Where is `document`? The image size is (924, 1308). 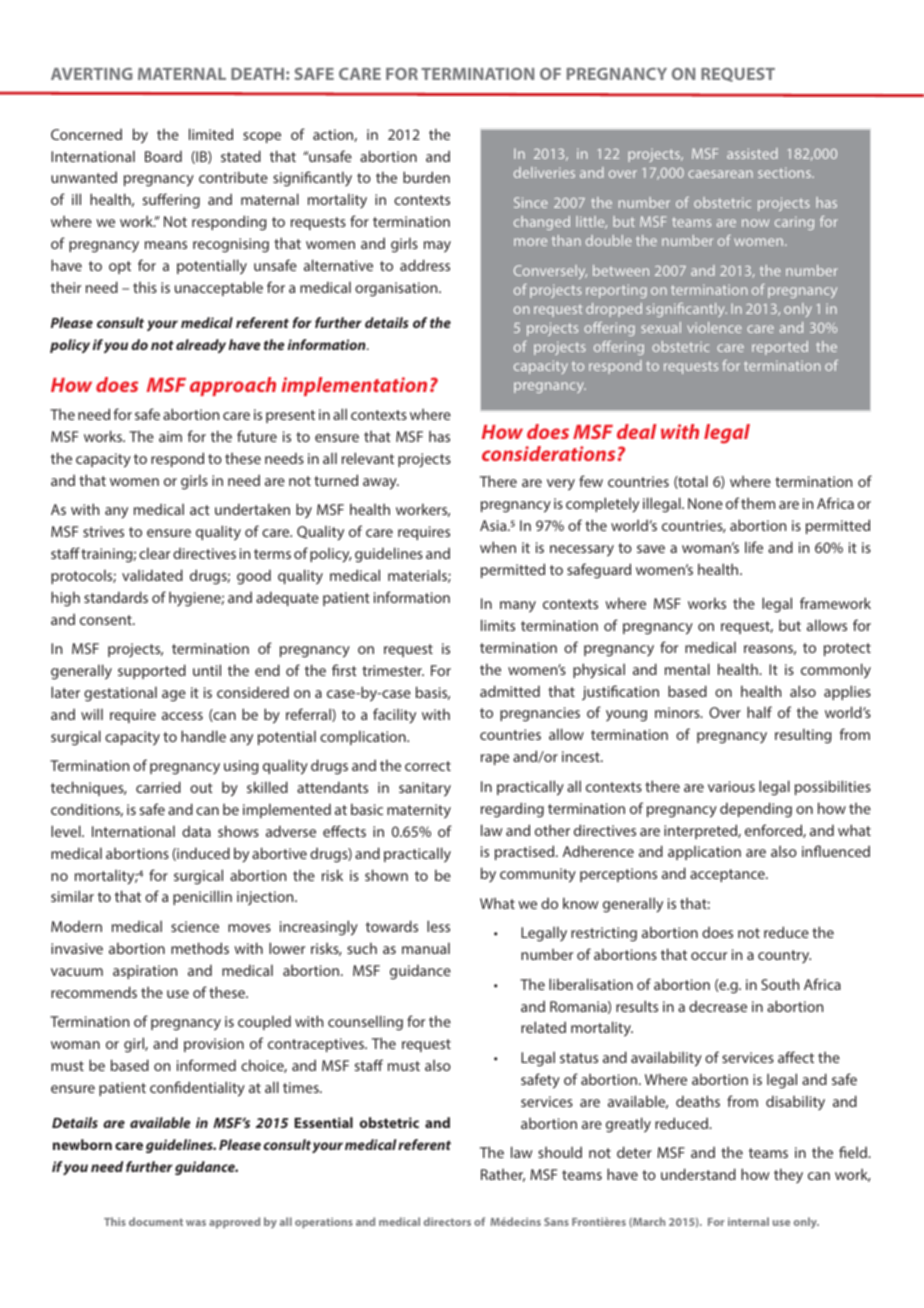
document is located at coordinates (156, 1221).
